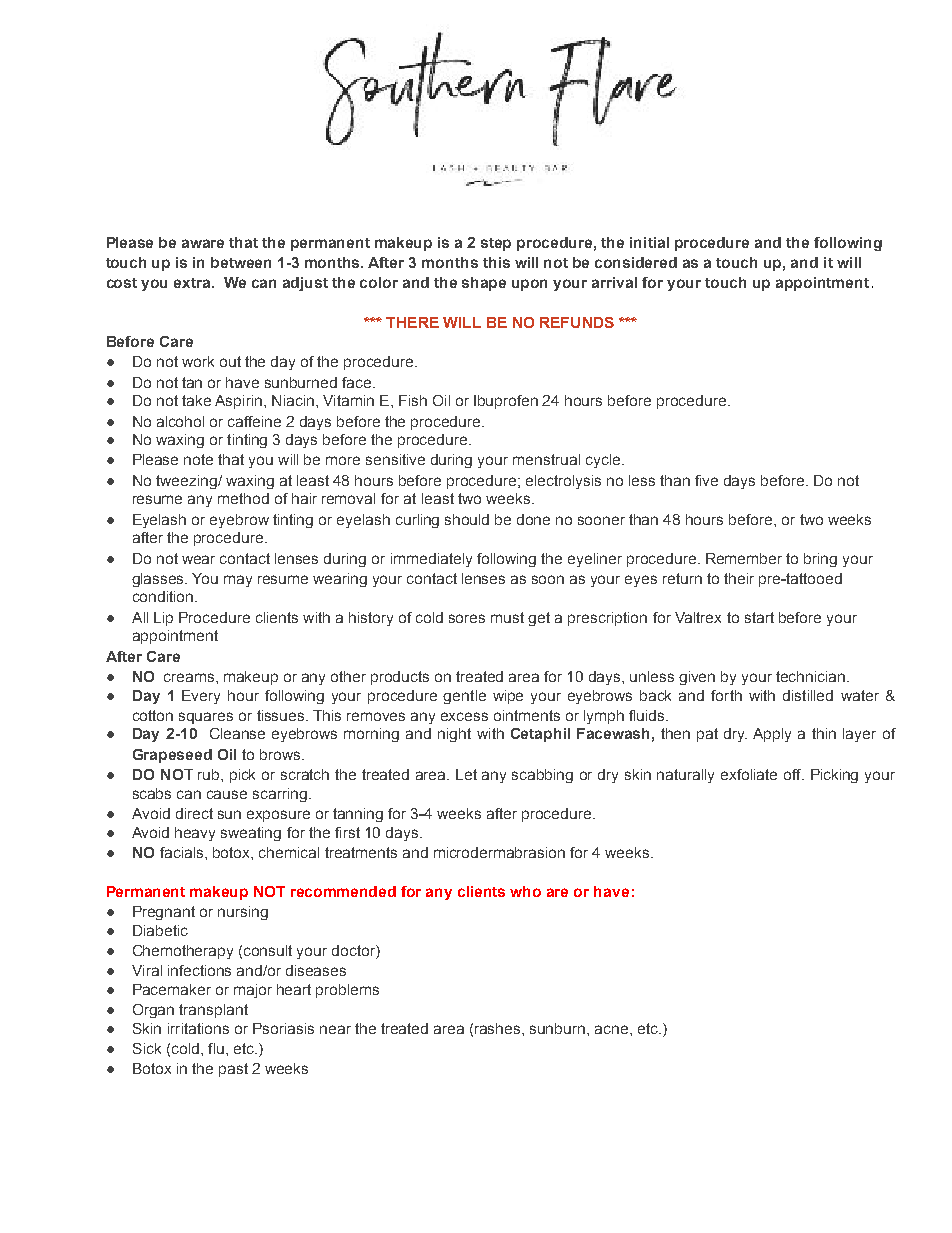 This screenshot has height=1233, width=952. I want to click on technician, so click(812, 676).
